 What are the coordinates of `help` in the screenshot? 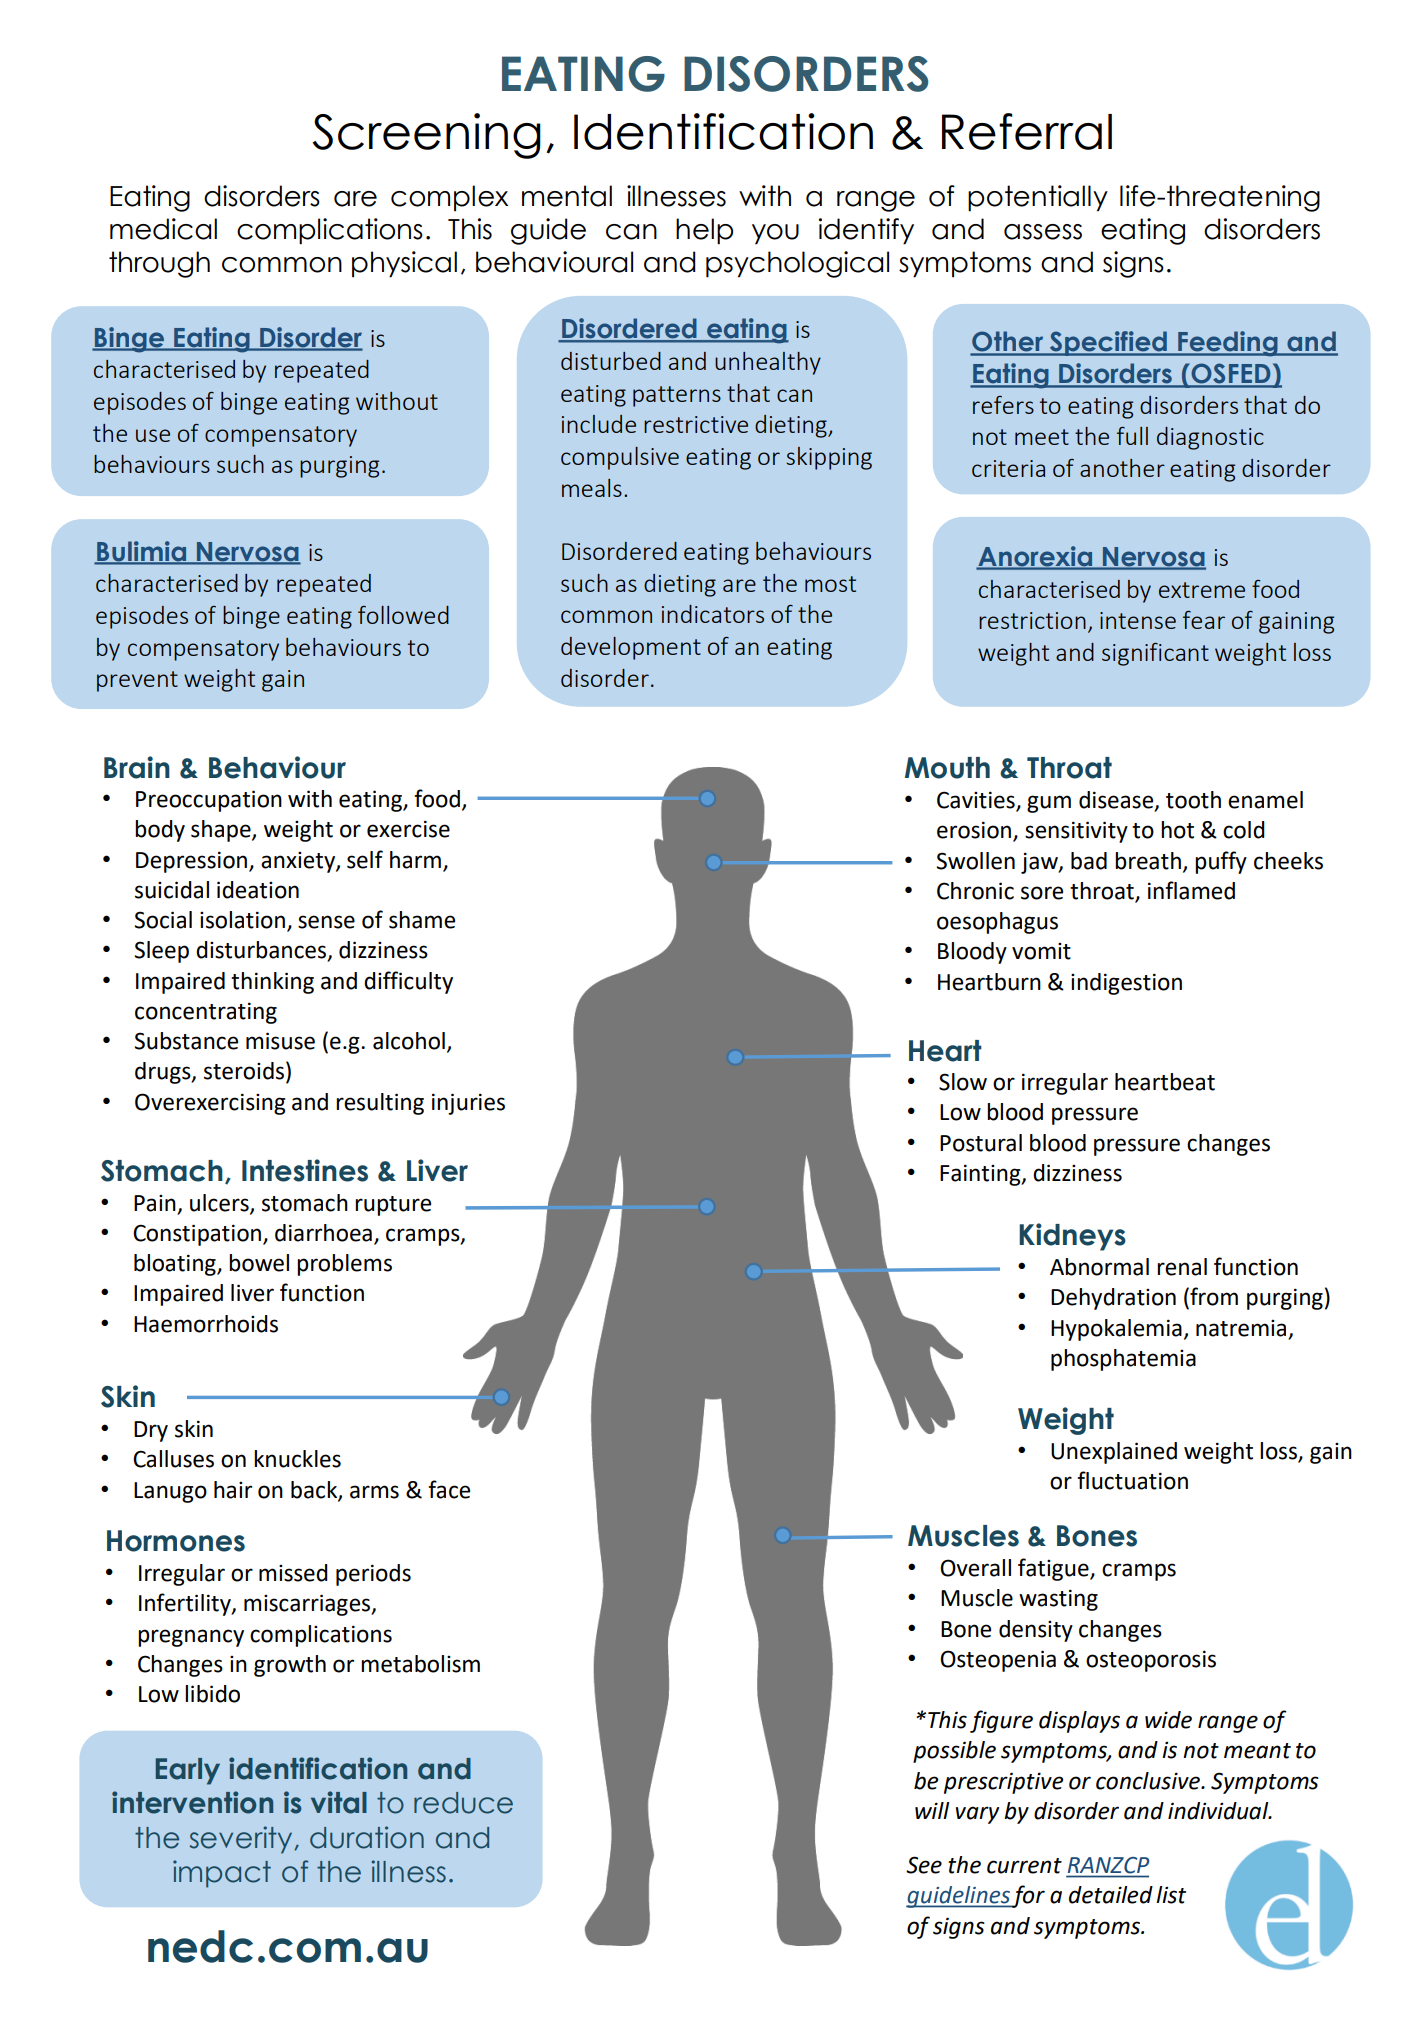 It's located at (704, 231).
